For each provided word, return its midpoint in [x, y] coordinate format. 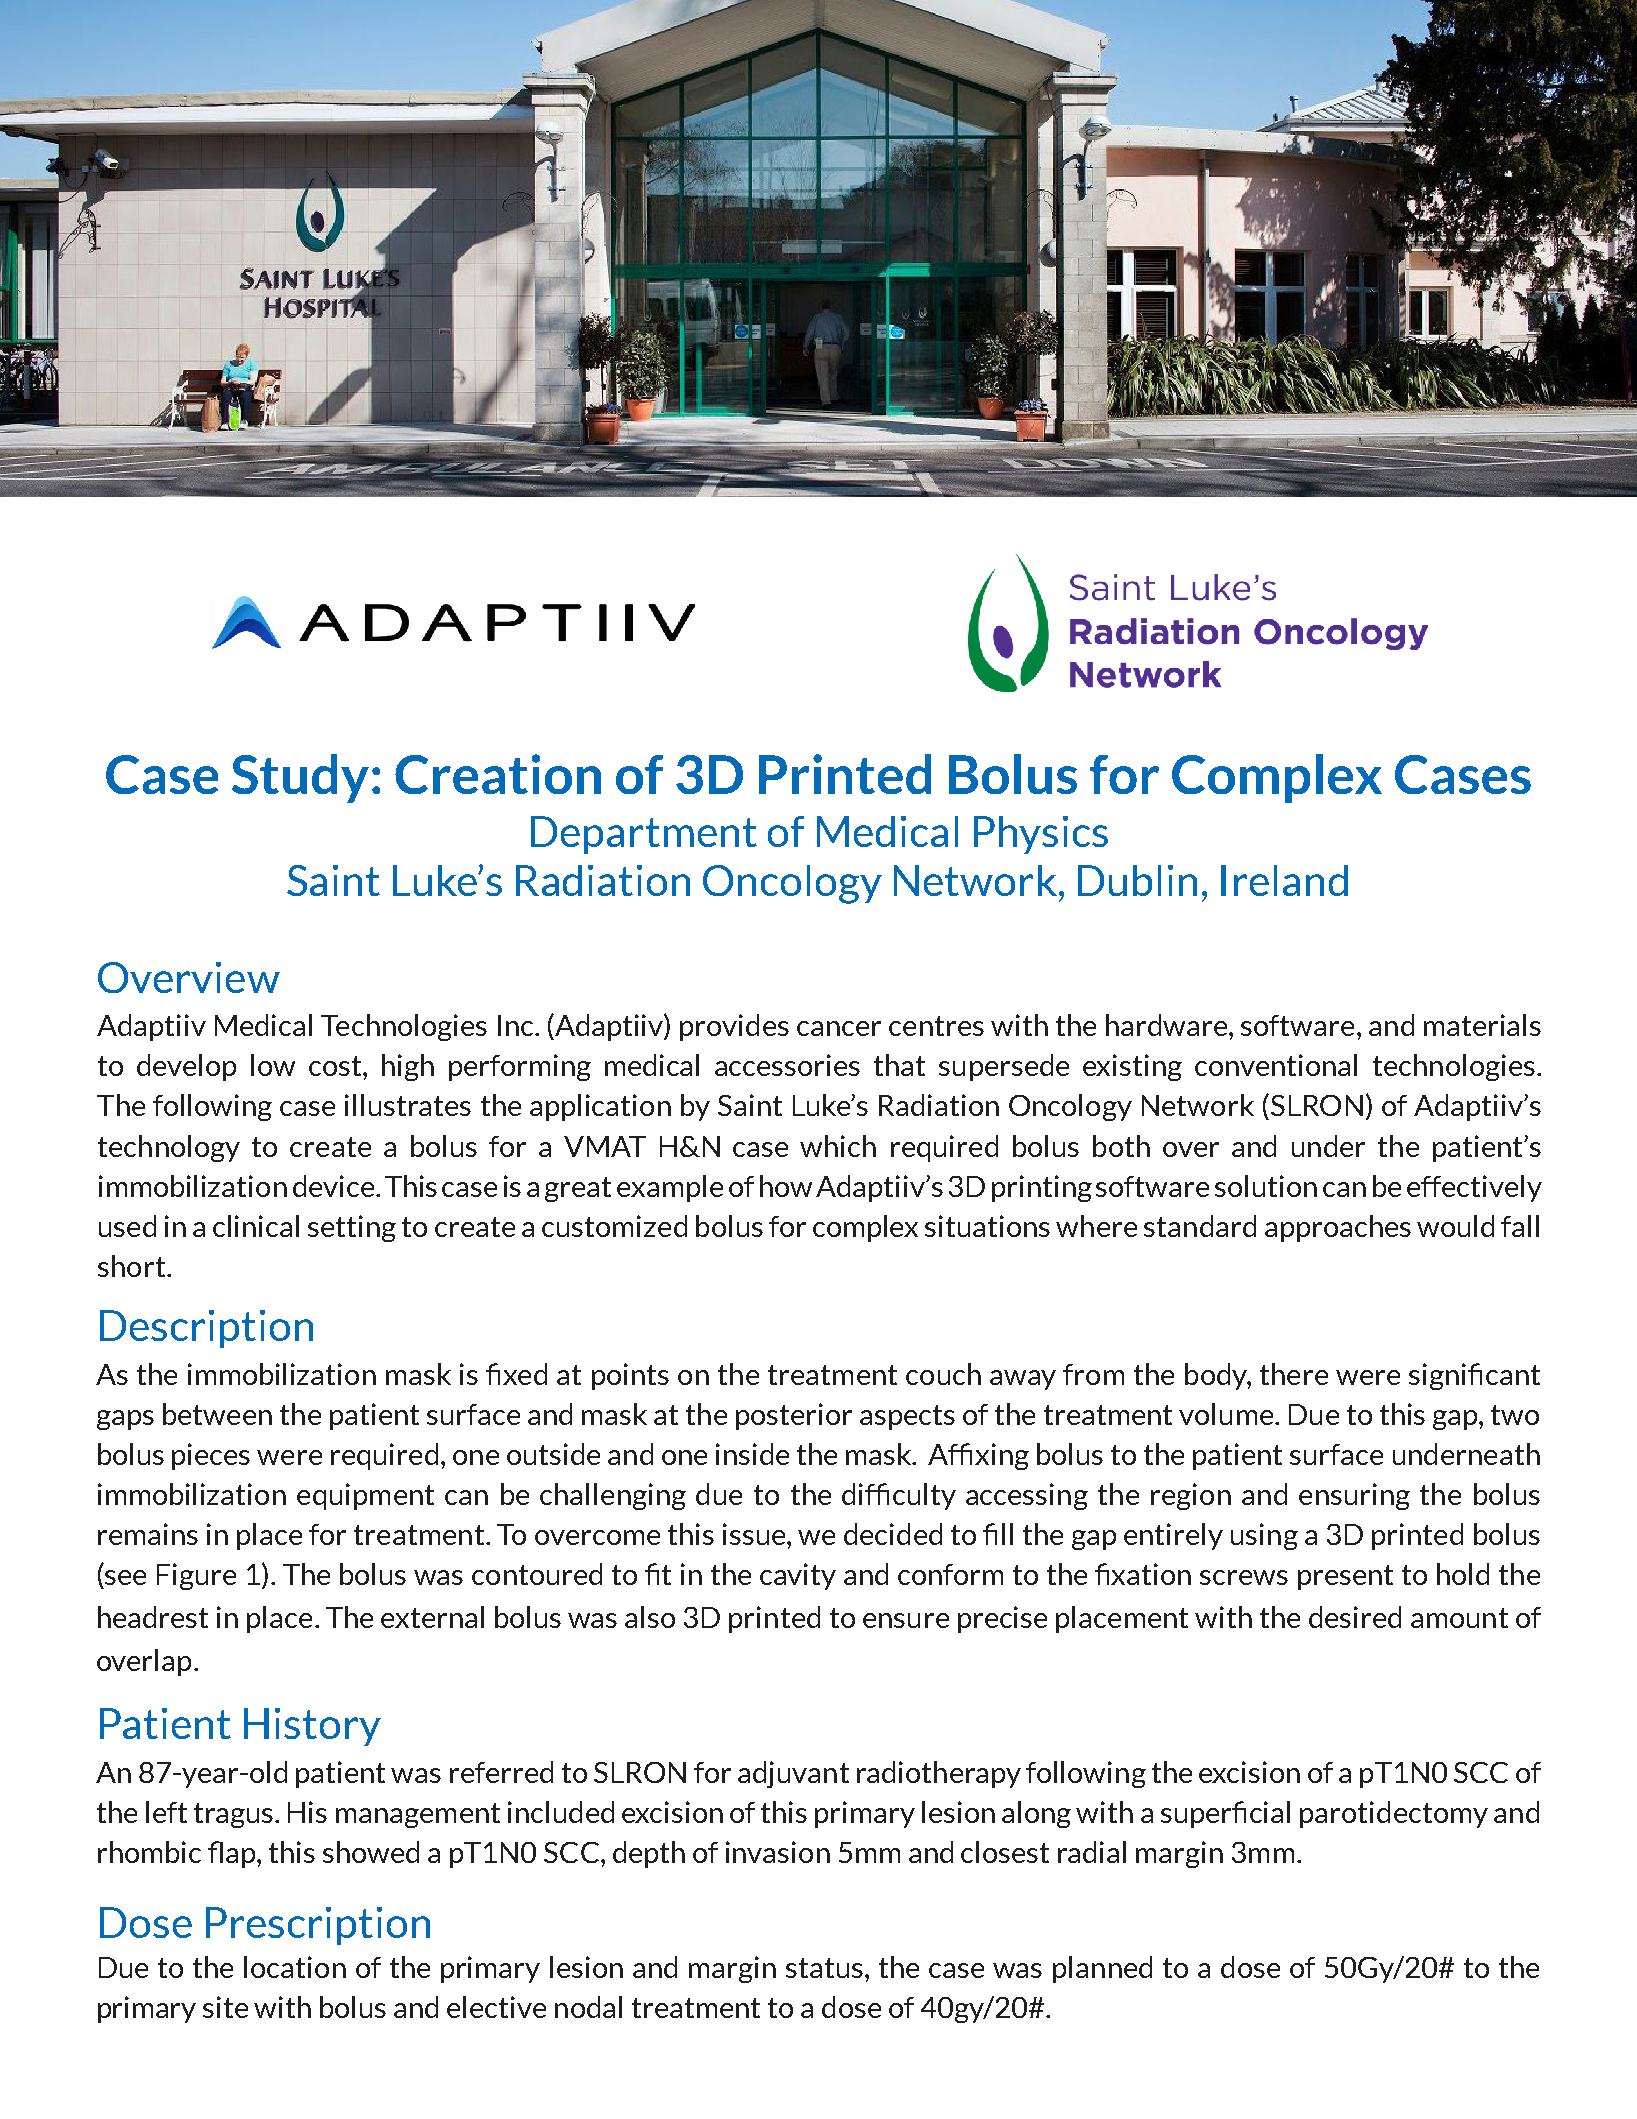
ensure [906, 1620]
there [1294, 1374]
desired [1355, 1617]
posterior [794, 1416]
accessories [787, 1065]
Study [300, 778]
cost [335, 1066]
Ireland [1284, 880]
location [295, 1967]
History [312, 1727]
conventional [1276, 1065]
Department [644, 835]
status [826, 1968]
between [217, 1414]
